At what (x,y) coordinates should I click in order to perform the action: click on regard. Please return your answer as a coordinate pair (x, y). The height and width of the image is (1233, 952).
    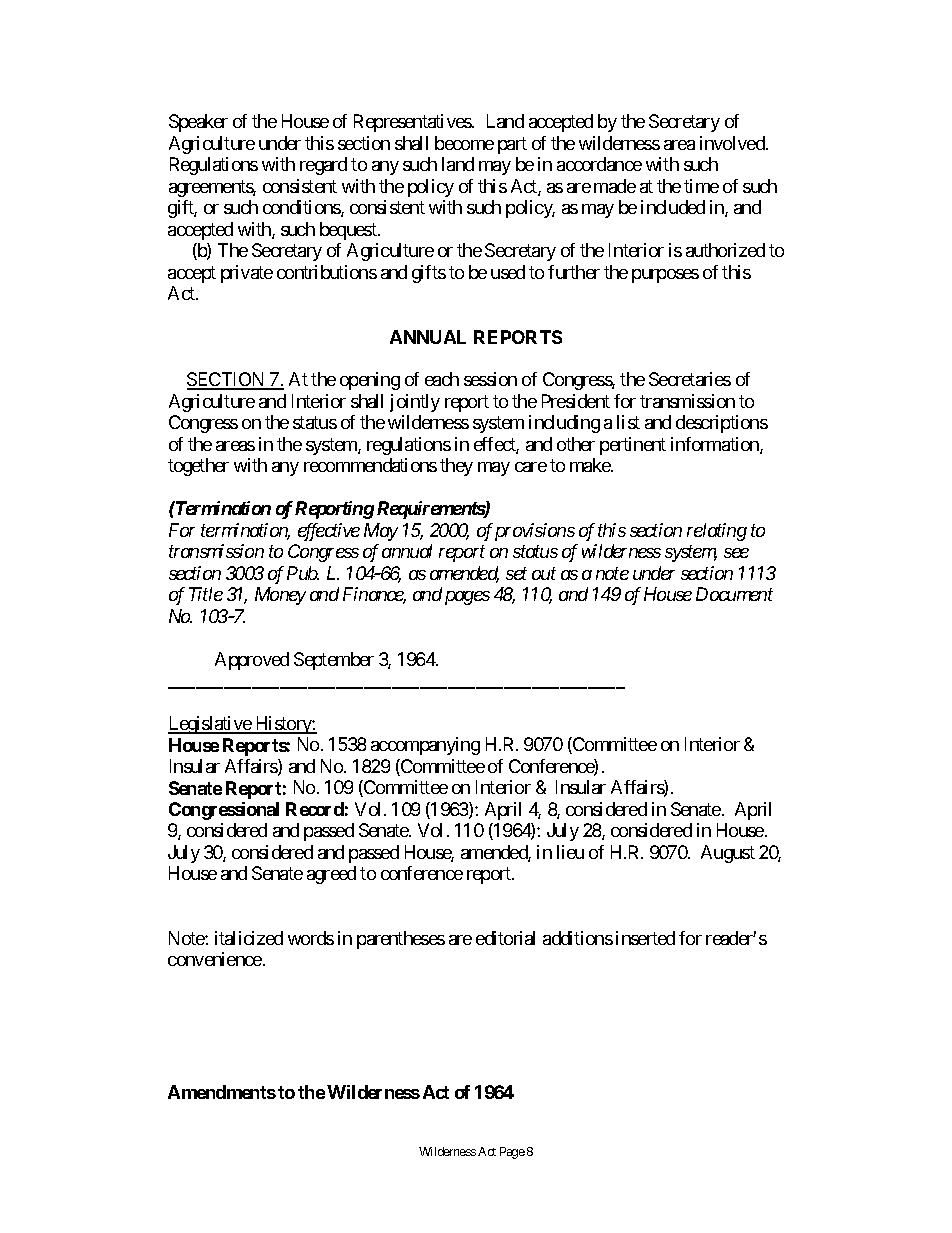
    Looking at the image, I should click on (323, 166).
